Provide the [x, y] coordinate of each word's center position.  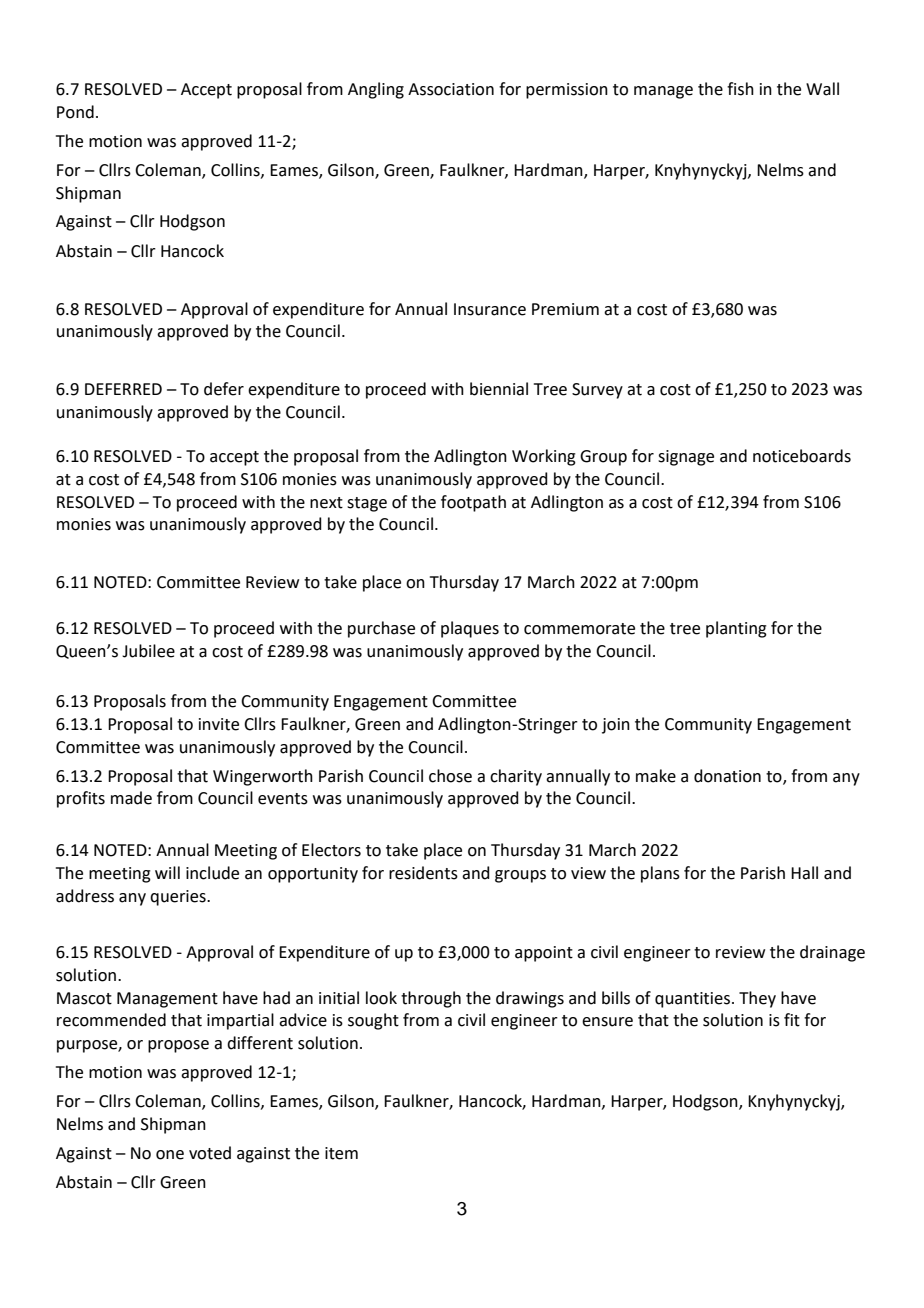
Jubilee [148, 651]
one [170, 1155]
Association [451, 89]
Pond [75, 112]
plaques [470, 629]
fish [740, 89]
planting [736, 629]
